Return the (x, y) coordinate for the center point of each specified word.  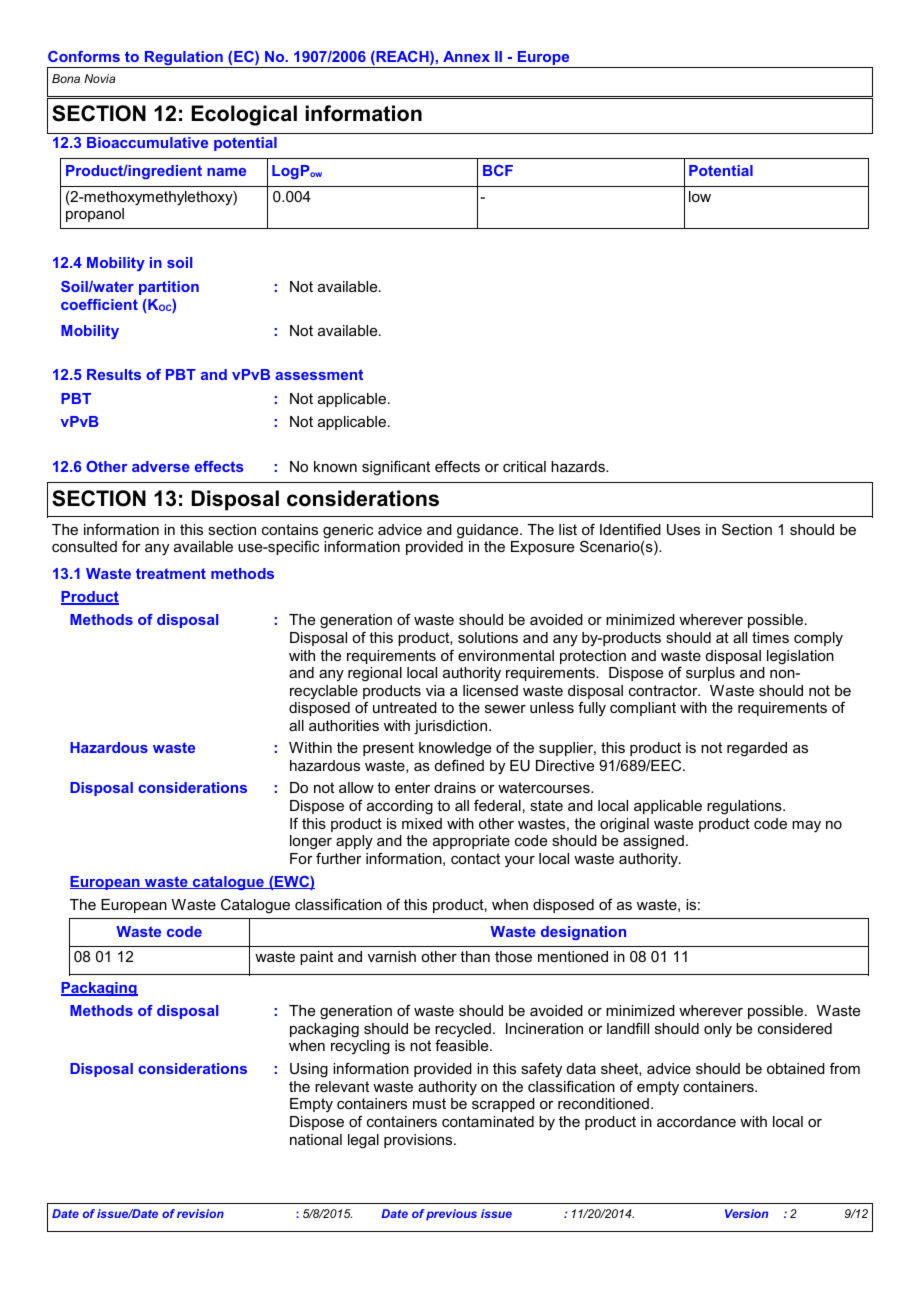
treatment (171, 573)
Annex (466, 56)
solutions (488, 637)
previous (451, 1215)
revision (200, 1213)
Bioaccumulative (147, 142)
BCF (498, 170)
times (770, 637)
